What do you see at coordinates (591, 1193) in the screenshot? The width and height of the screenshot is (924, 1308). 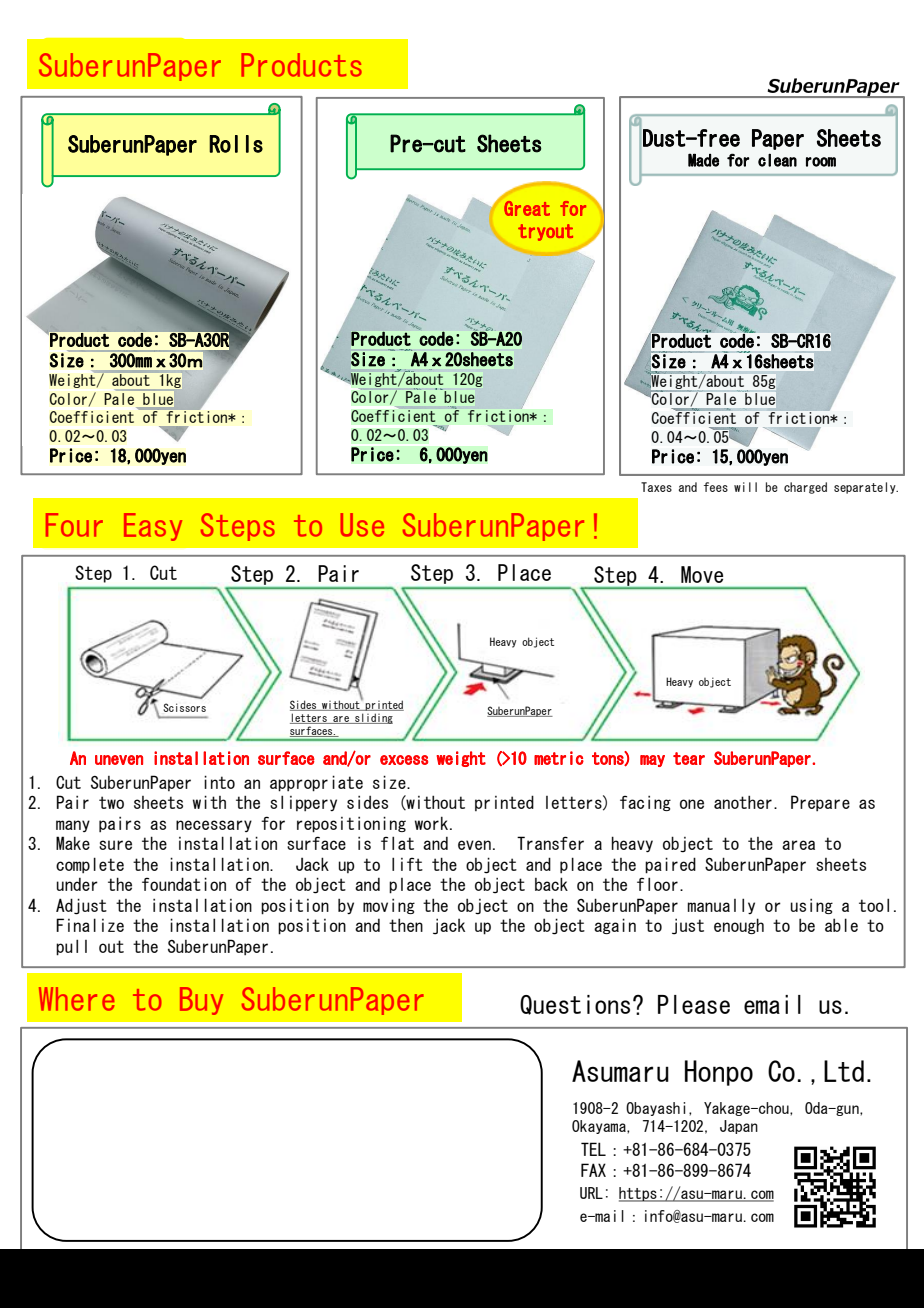 I see `URL` at bounding box center [591, 1193].
